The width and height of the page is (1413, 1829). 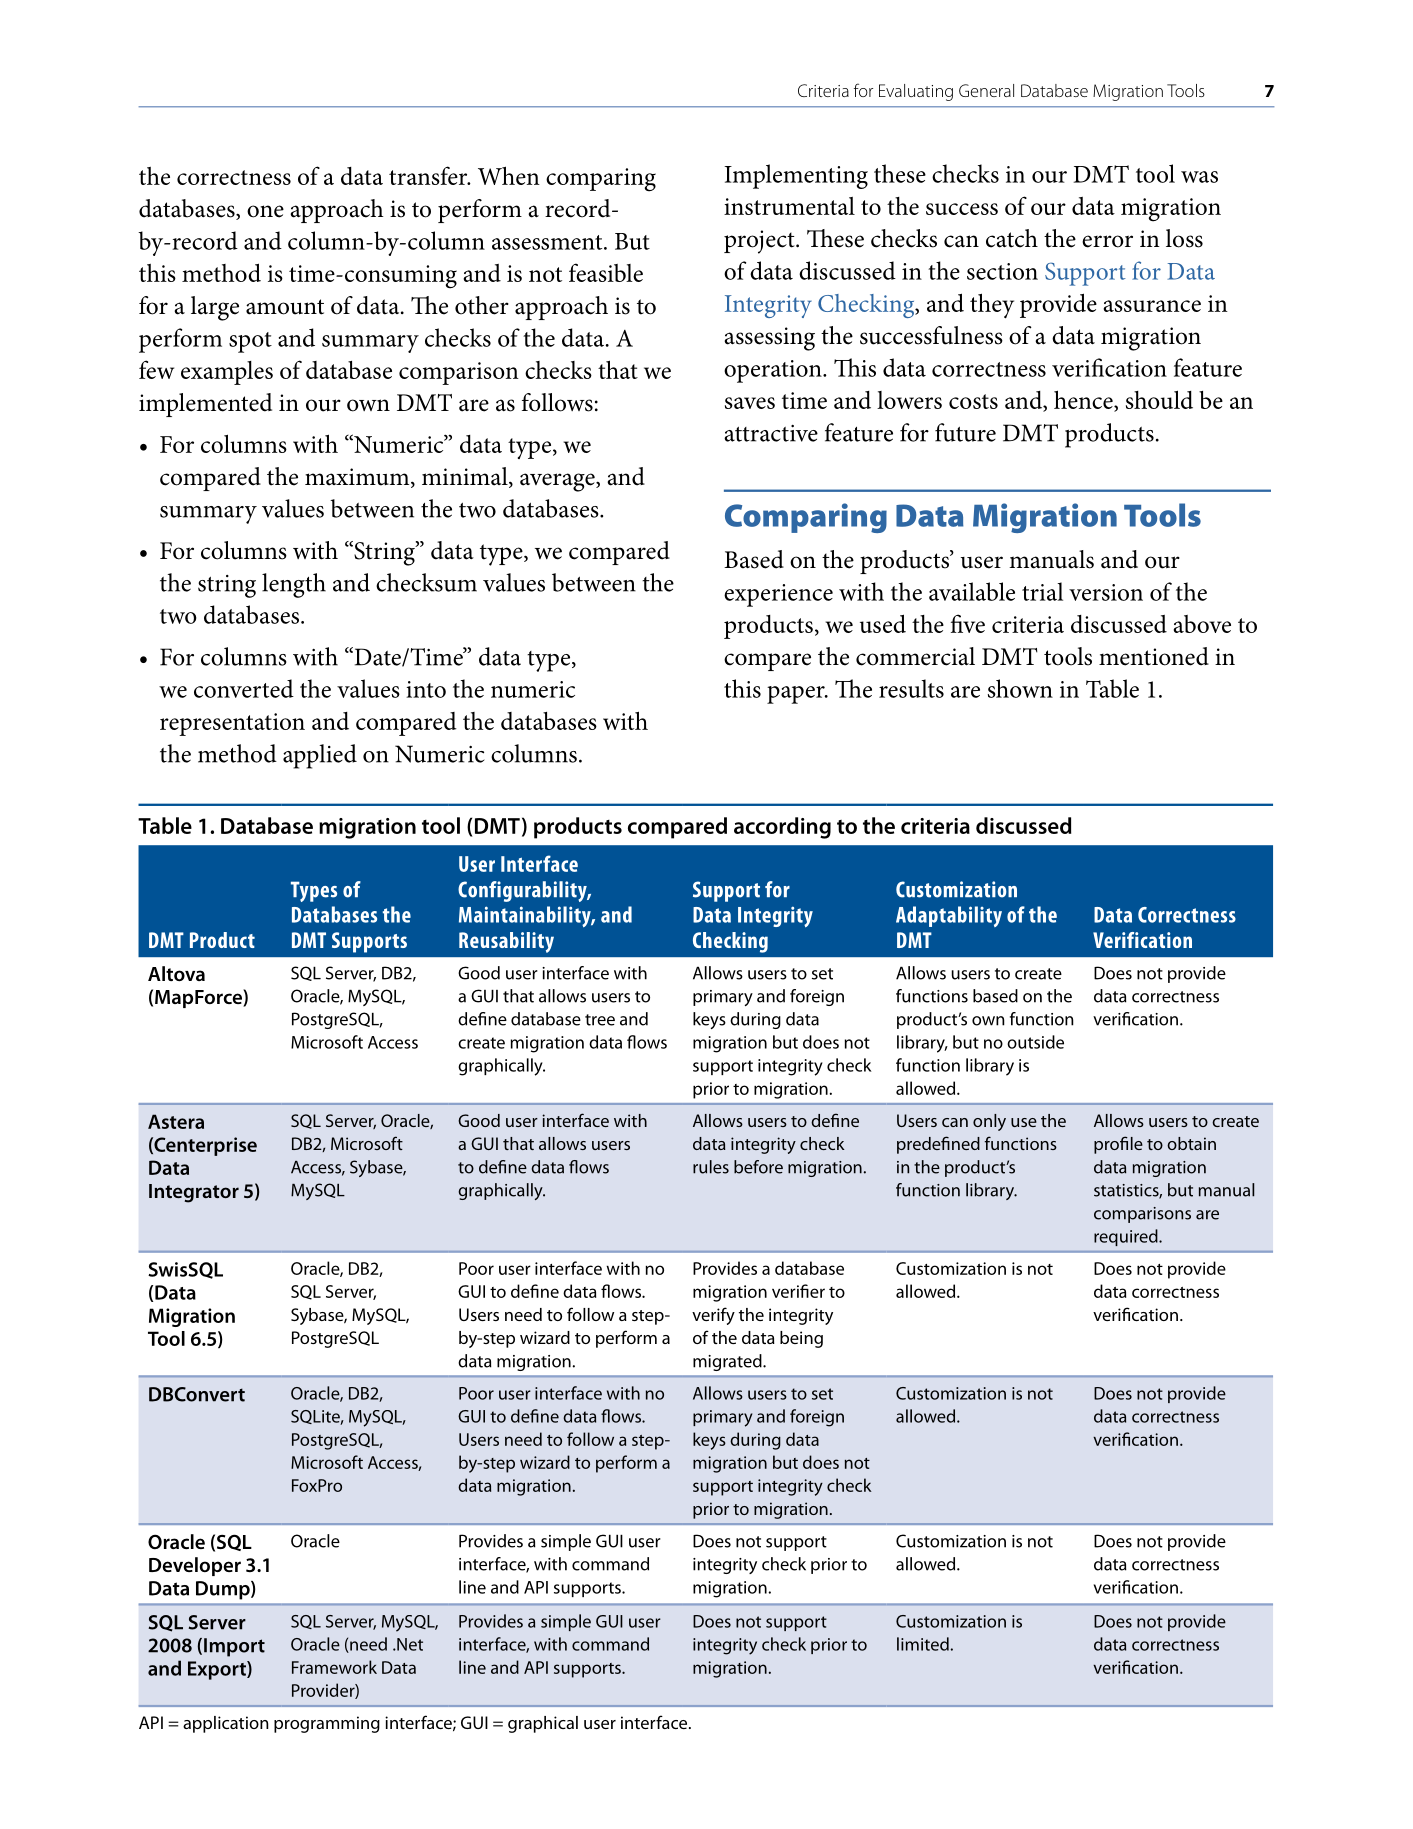 I want to click on Implementing, so click(x=796, y=176).
